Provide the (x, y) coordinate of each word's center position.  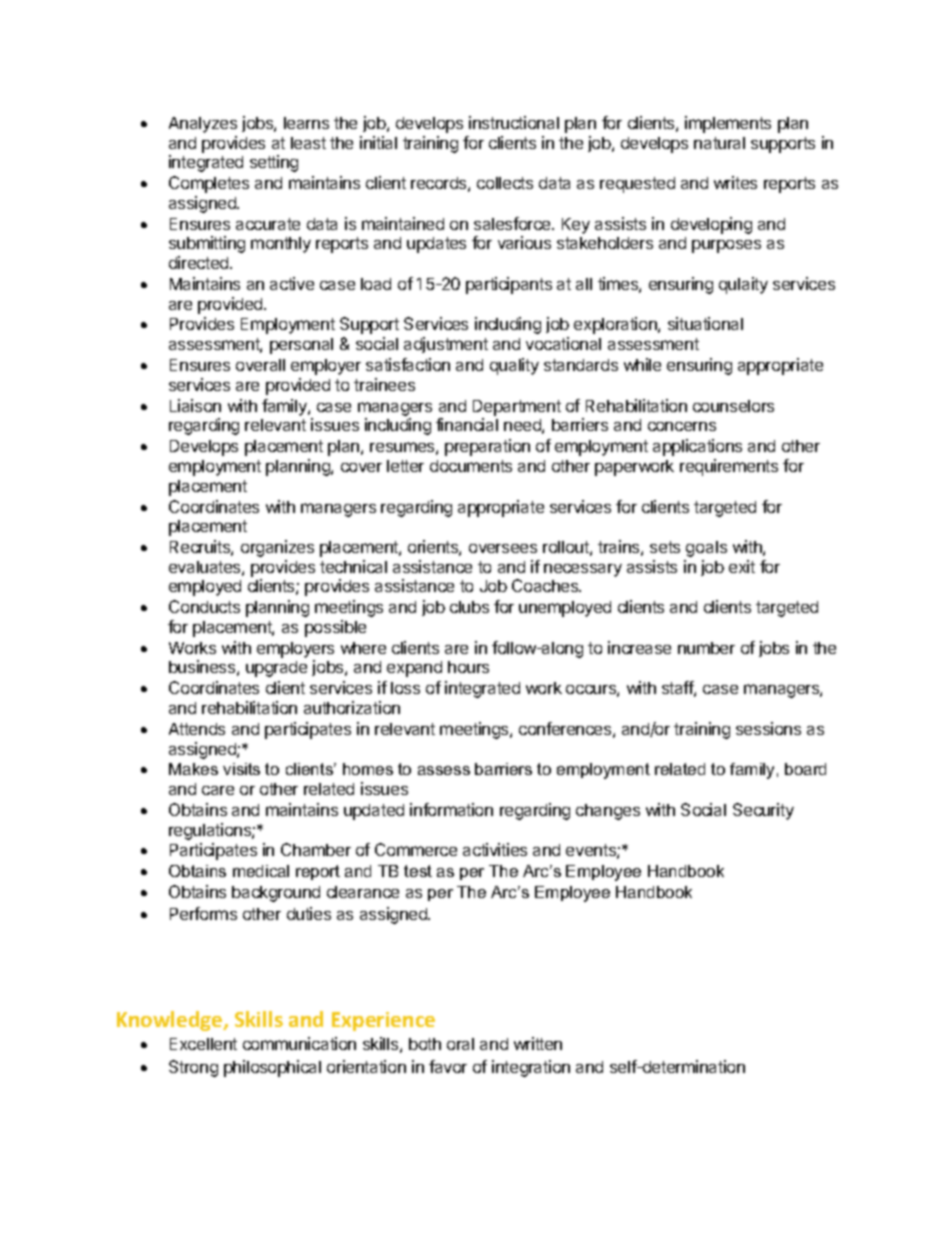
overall (260, 365)
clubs (469, 607)
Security (763, 811)
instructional (514, 122)
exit (742, 566)
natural (719, 143)
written (538, 1043)
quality (514, 366)
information (451, 809)
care (218, 790)
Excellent (203, 1044)
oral (460, 1044)
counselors (733, 406)
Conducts (204, 606)
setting (274, 163)
